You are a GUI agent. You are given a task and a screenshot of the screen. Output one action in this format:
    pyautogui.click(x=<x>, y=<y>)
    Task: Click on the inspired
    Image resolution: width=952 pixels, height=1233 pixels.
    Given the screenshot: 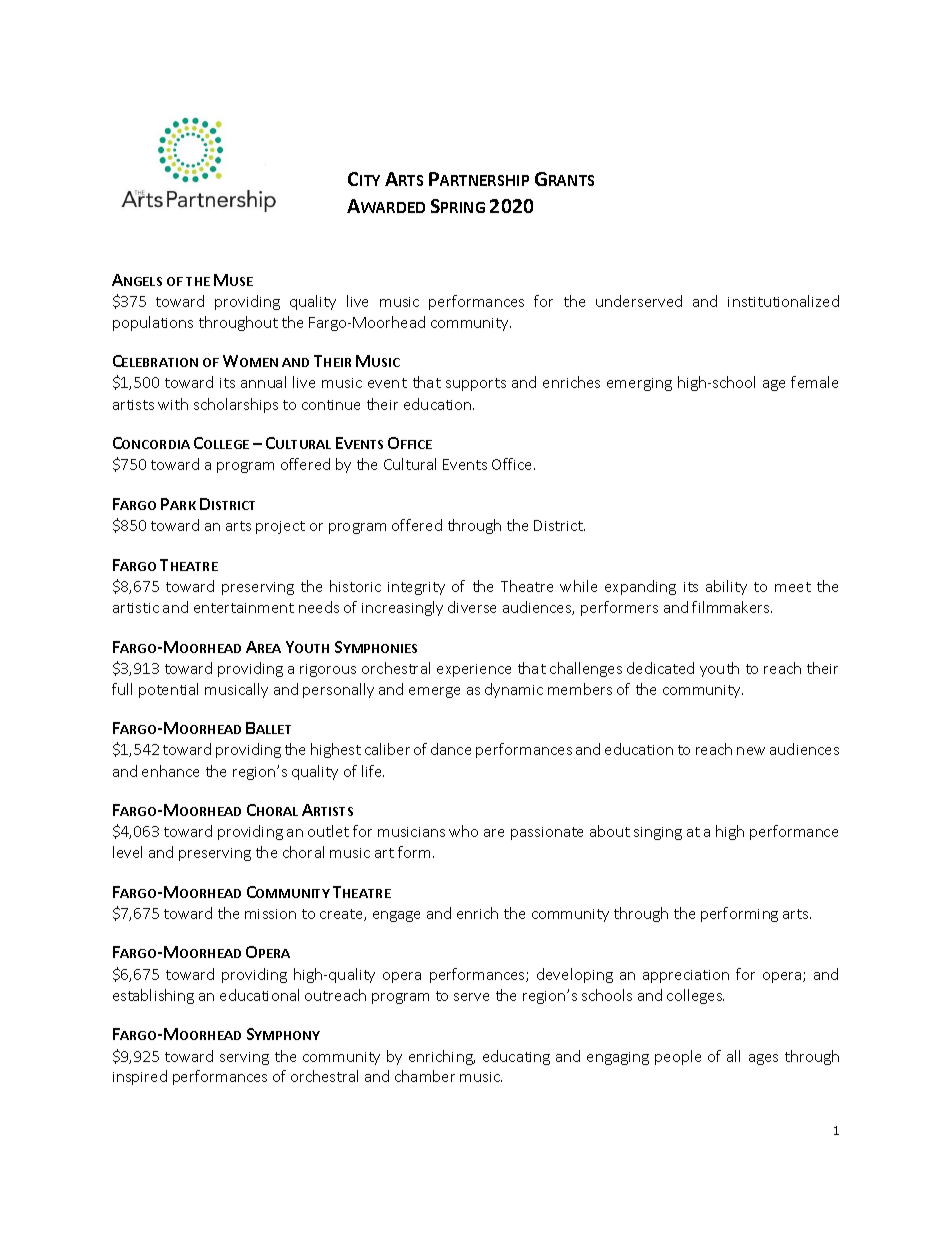 What is the action you would take?
    pyautogui.click(x=140, y=1077)
